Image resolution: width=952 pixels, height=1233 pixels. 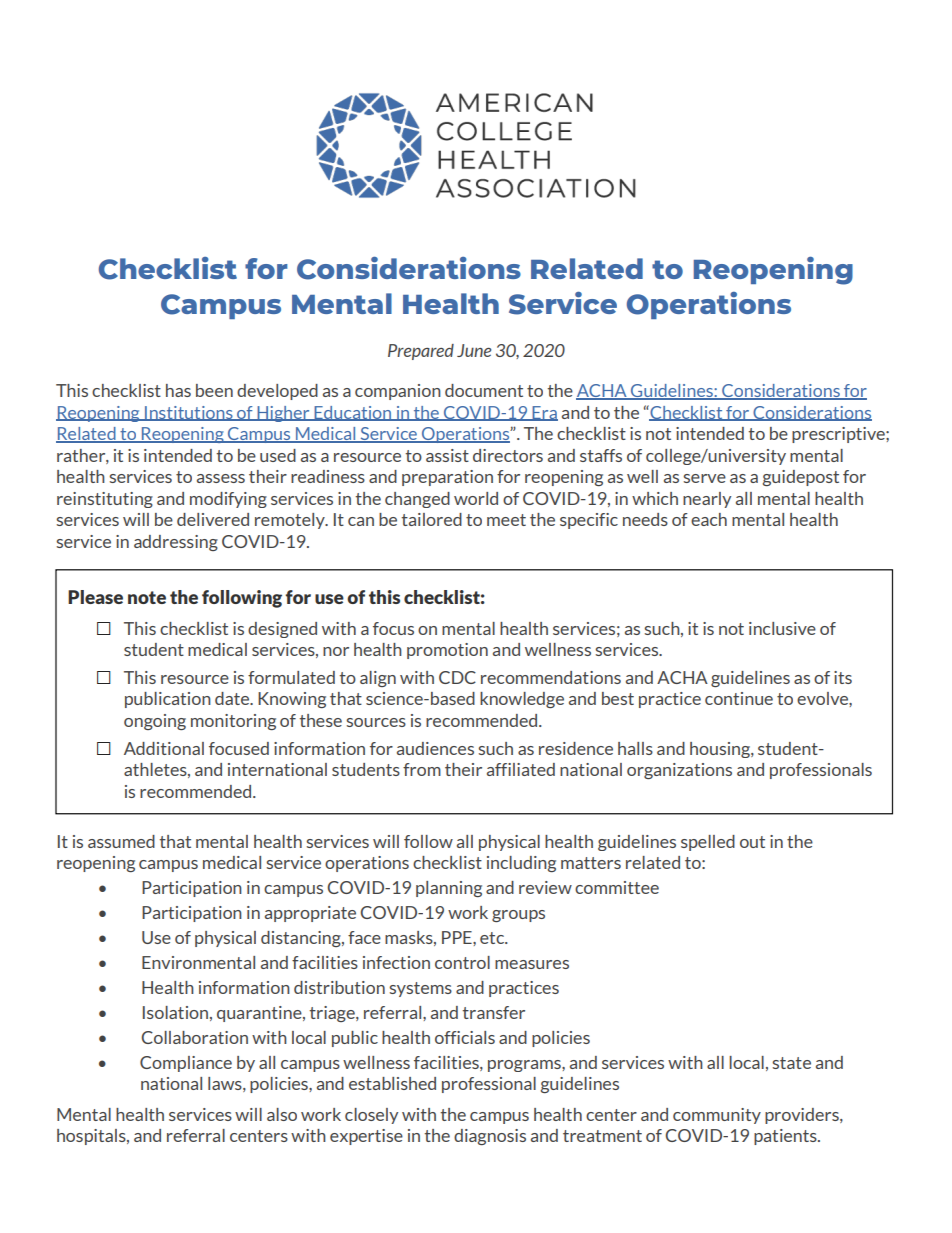 What do you see at coordinates (617, 887) in the document?
I see `committee` at bounding box center [617, 887].
